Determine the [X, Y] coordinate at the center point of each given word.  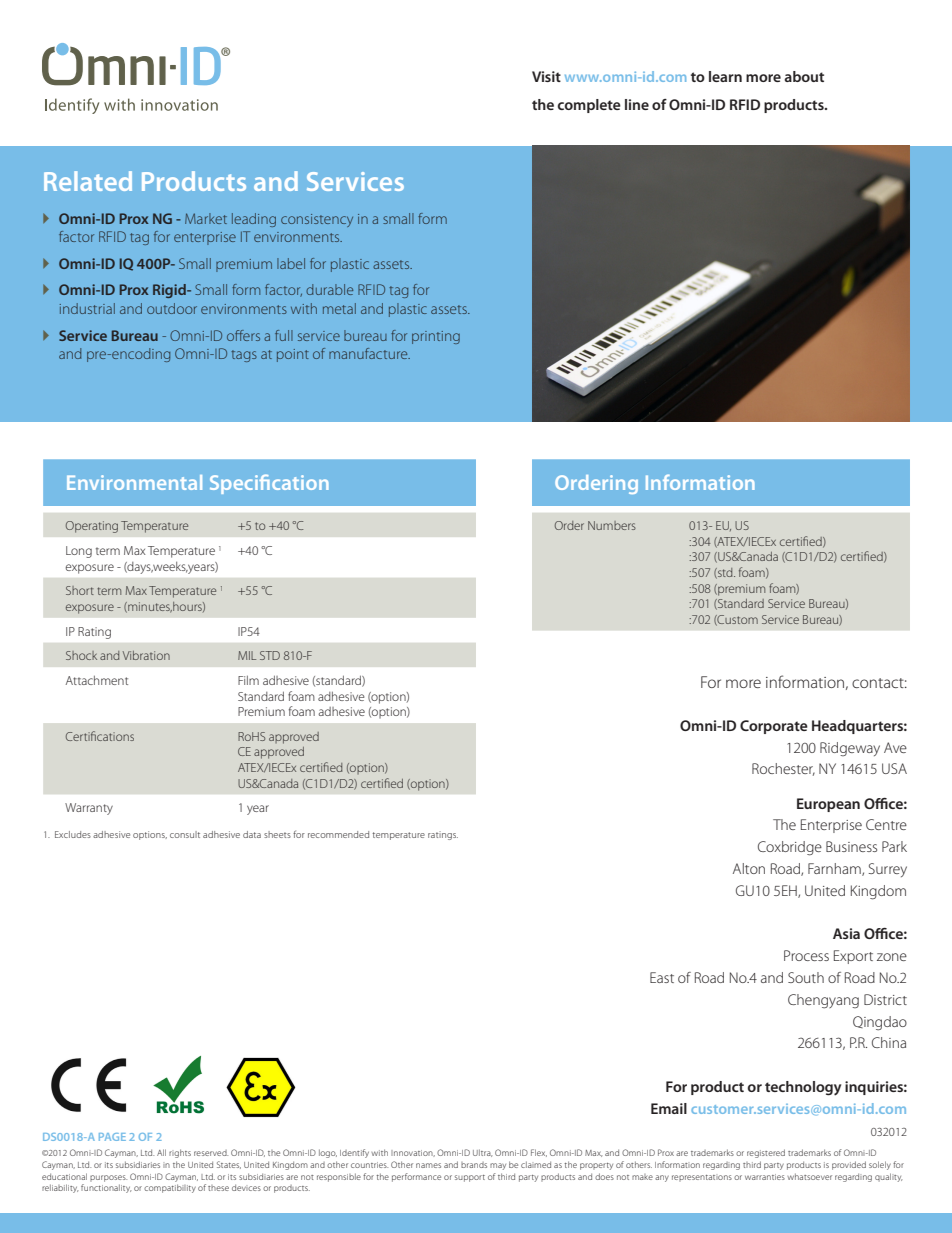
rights [180, 1153]
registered [766, 1153]
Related [88, 181]
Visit [546, 76]
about [804, 76]
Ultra [482, 1153]
